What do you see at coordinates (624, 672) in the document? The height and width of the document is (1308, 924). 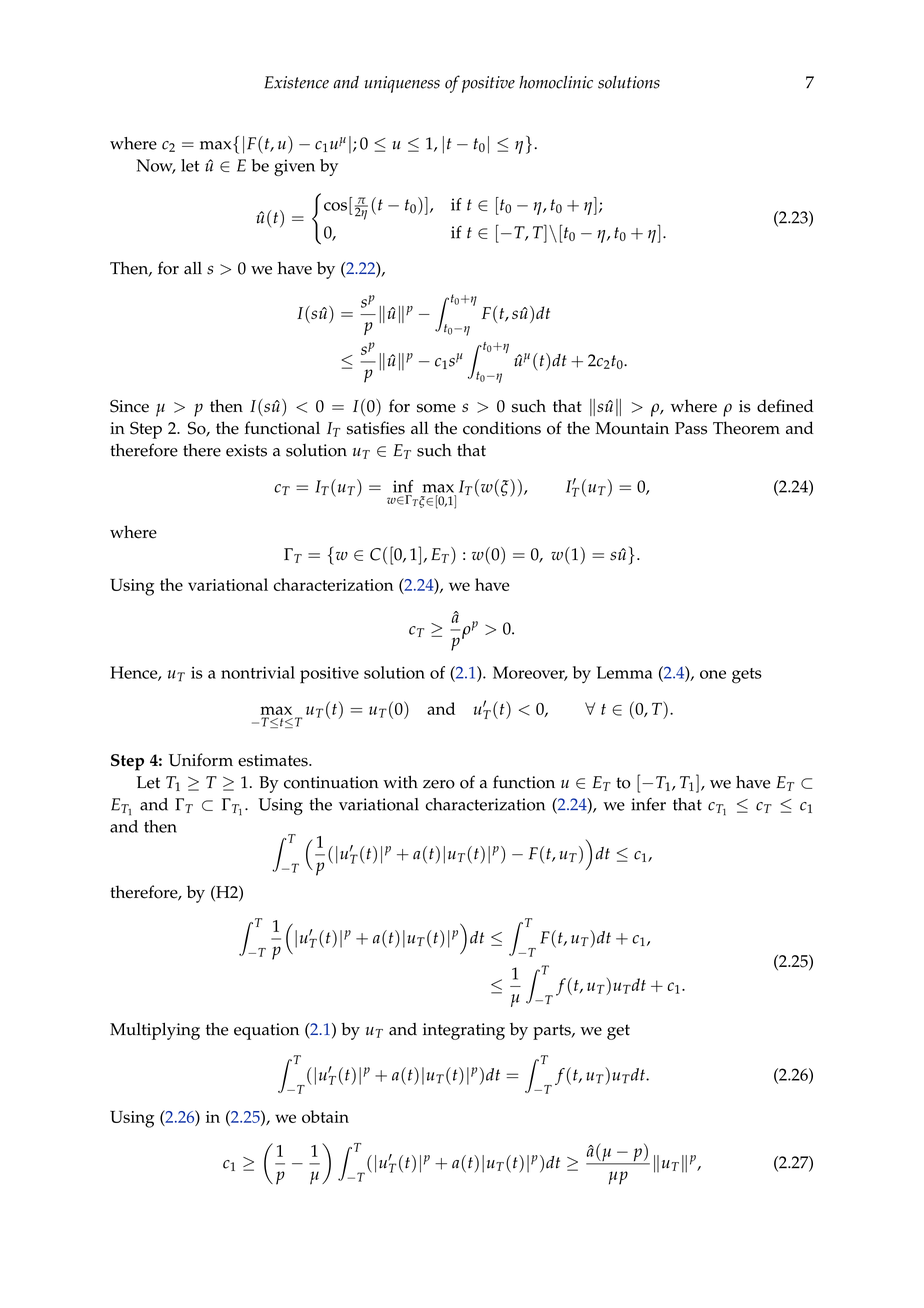 I see `Lemma` at bounding box center [624, 672].
